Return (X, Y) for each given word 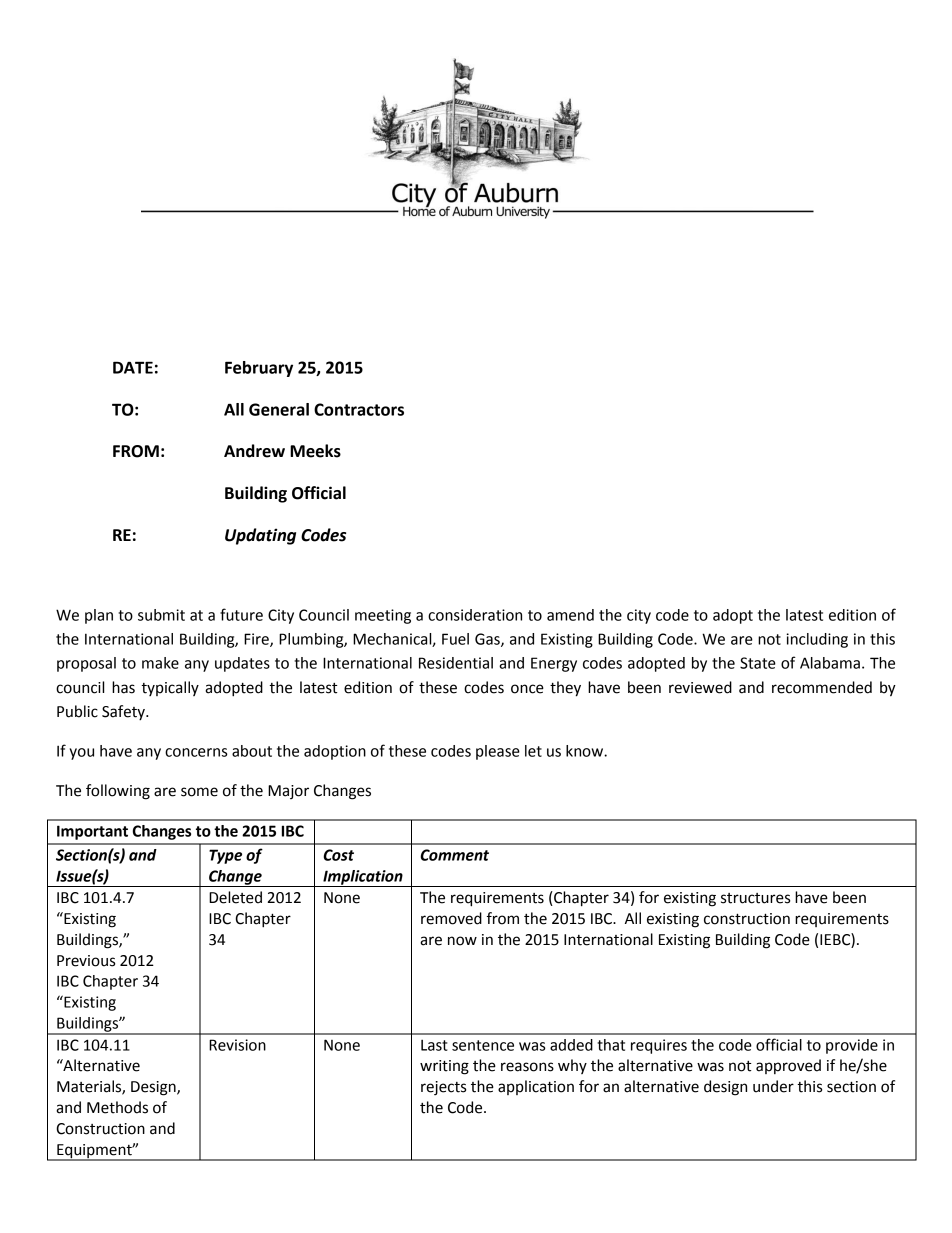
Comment (454, 855)
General (279, 409)
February (259, 369)
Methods (117, 1107)
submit (161, 615)
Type (225, 856)
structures (755, 898)
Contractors (359, 409)
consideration (475, 615)
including (817, 640)
